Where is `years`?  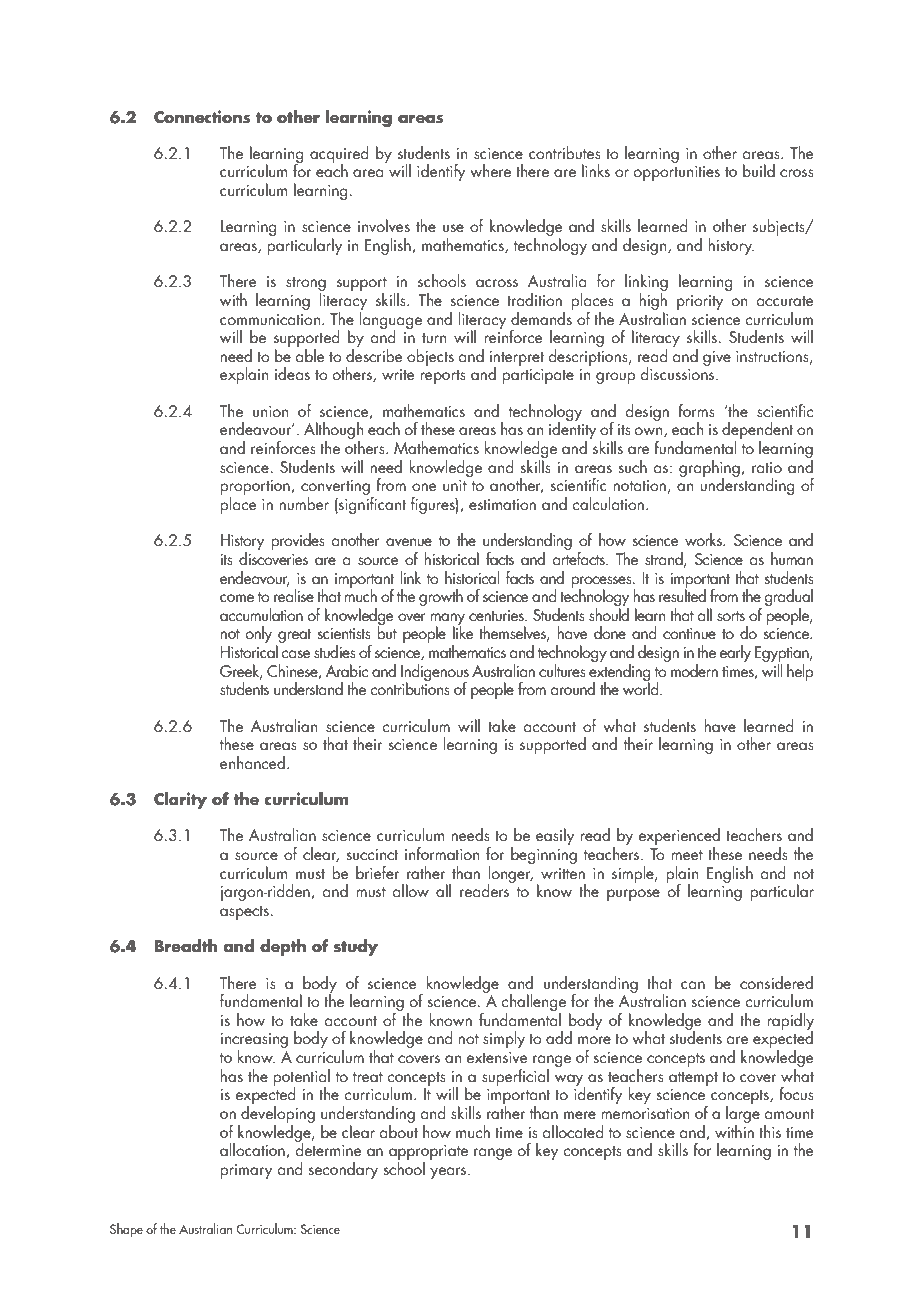
years is located at coordinates (449, 1173).
